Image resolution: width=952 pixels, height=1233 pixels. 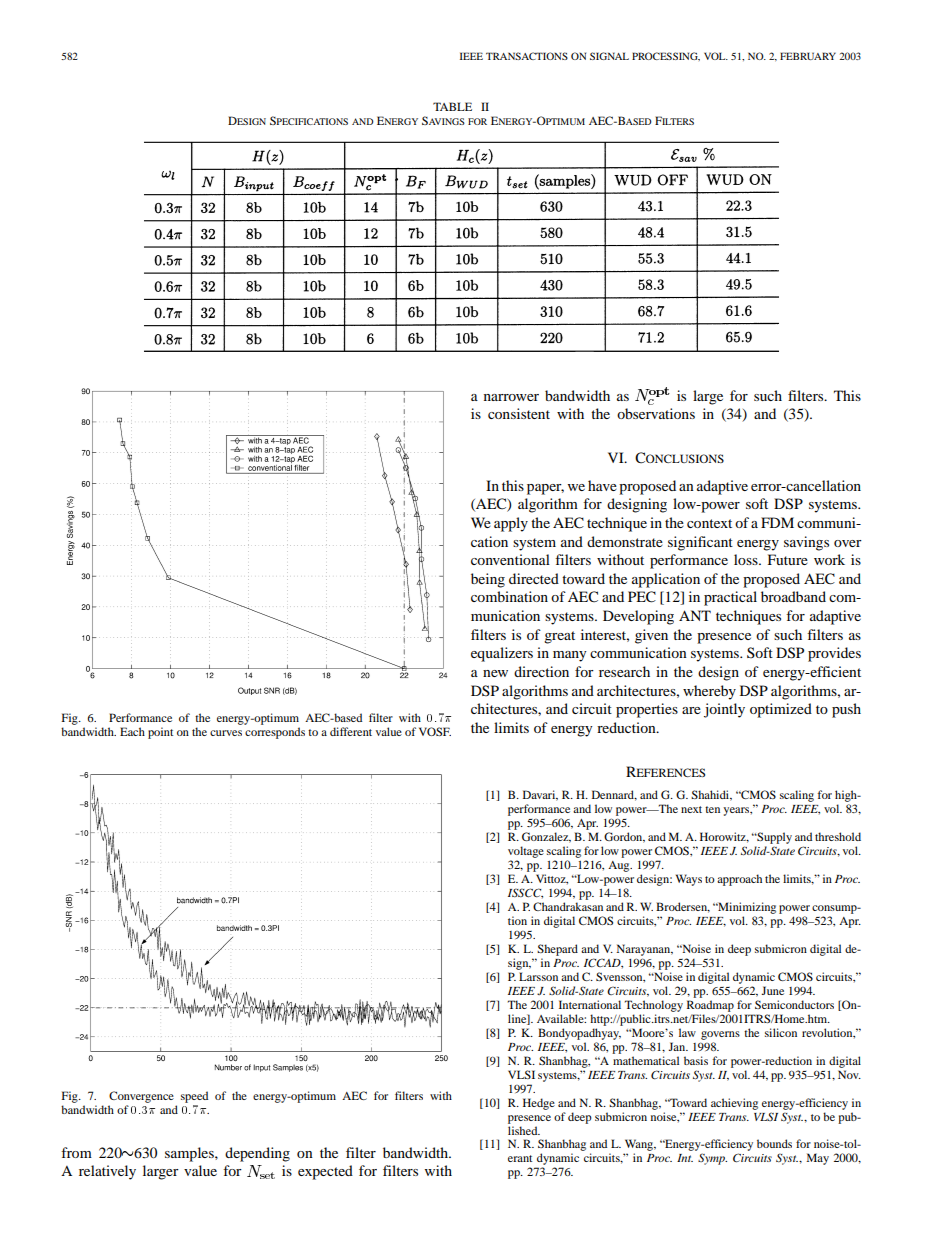 I want to click on FEBRUARY, so click(x=808, y=56).
